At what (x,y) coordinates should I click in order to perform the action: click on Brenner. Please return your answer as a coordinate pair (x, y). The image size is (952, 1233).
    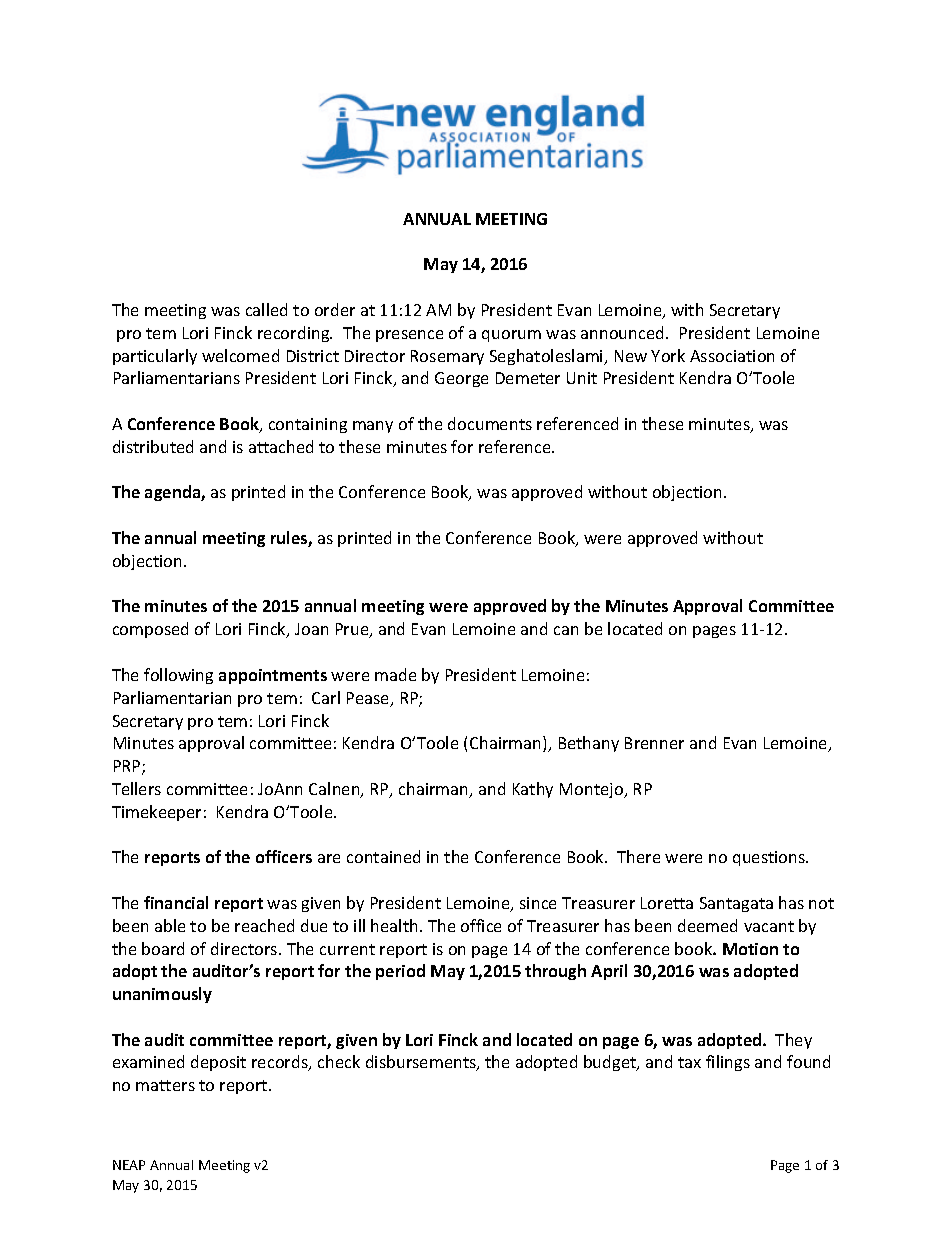
    Looking at the image, I should click on (654, 743).
